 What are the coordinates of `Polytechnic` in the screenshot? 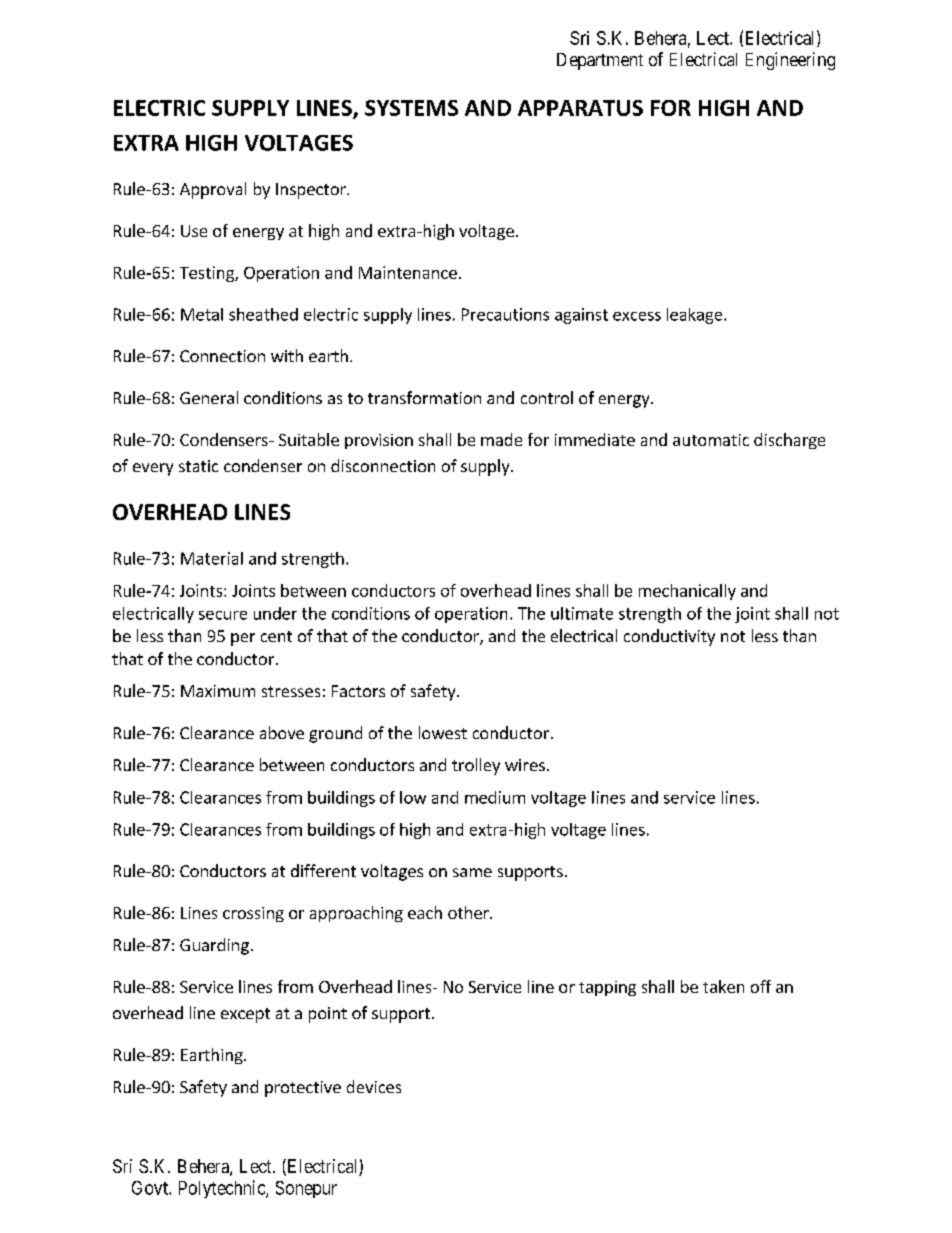 It's located at (223, 1189).
